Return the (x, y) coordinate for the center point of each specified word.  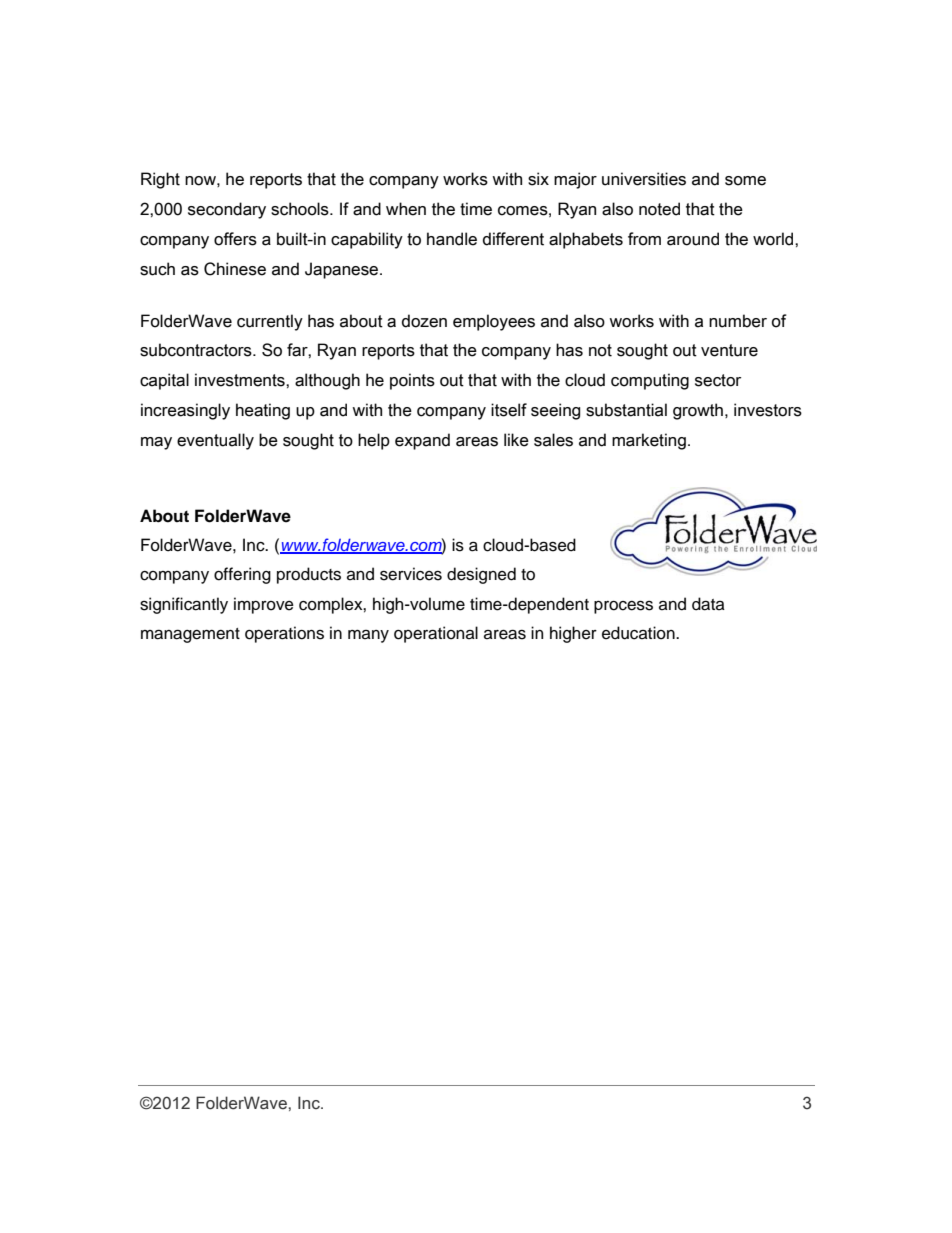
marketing (649, 441)
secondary (227, 210)
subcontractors (197, 350)
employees (494, 322)
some (745, 181)
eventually (215, 441)
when (406, 209)
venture (729, 350)
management (190, 635)
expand (422, 441)
